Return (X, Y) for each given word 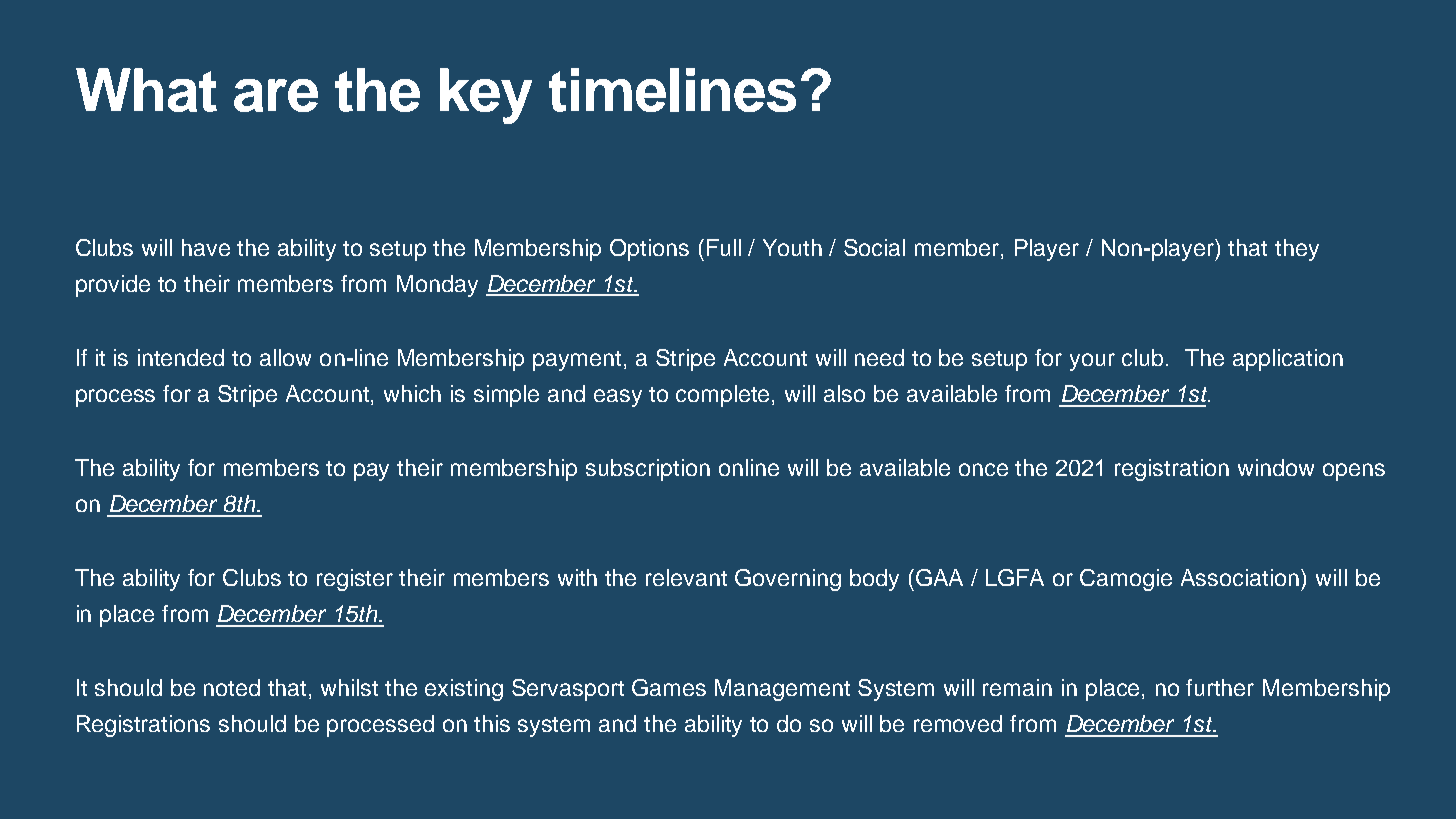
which (412, 393)
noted (232, 687)
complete (724, 396)
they (1297, 250)
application (1288, 360)
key (486, 96)
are (276, 95)
